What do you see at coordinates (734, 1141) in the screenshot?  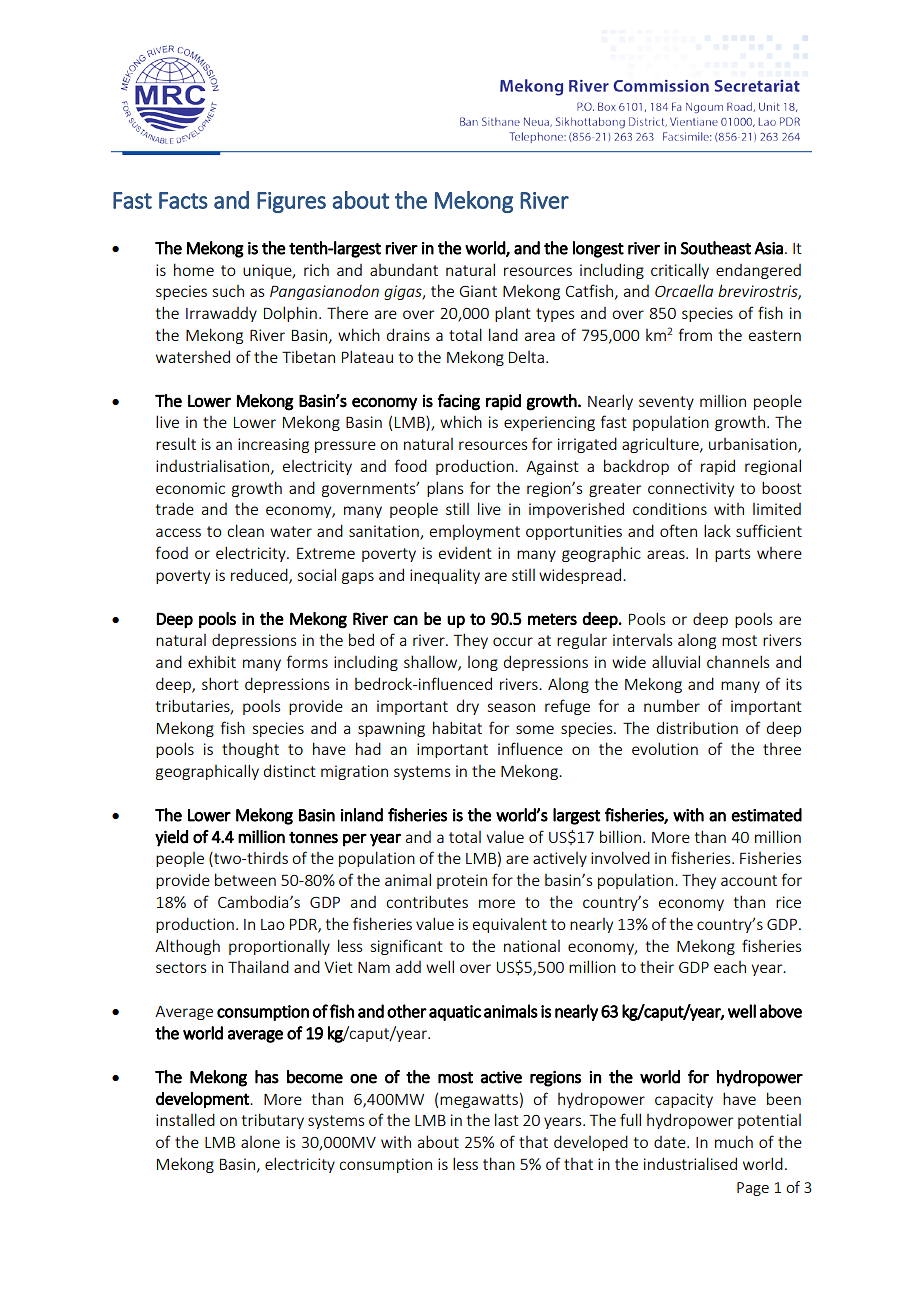 I see `much` at bounding box center [734, 1141].
